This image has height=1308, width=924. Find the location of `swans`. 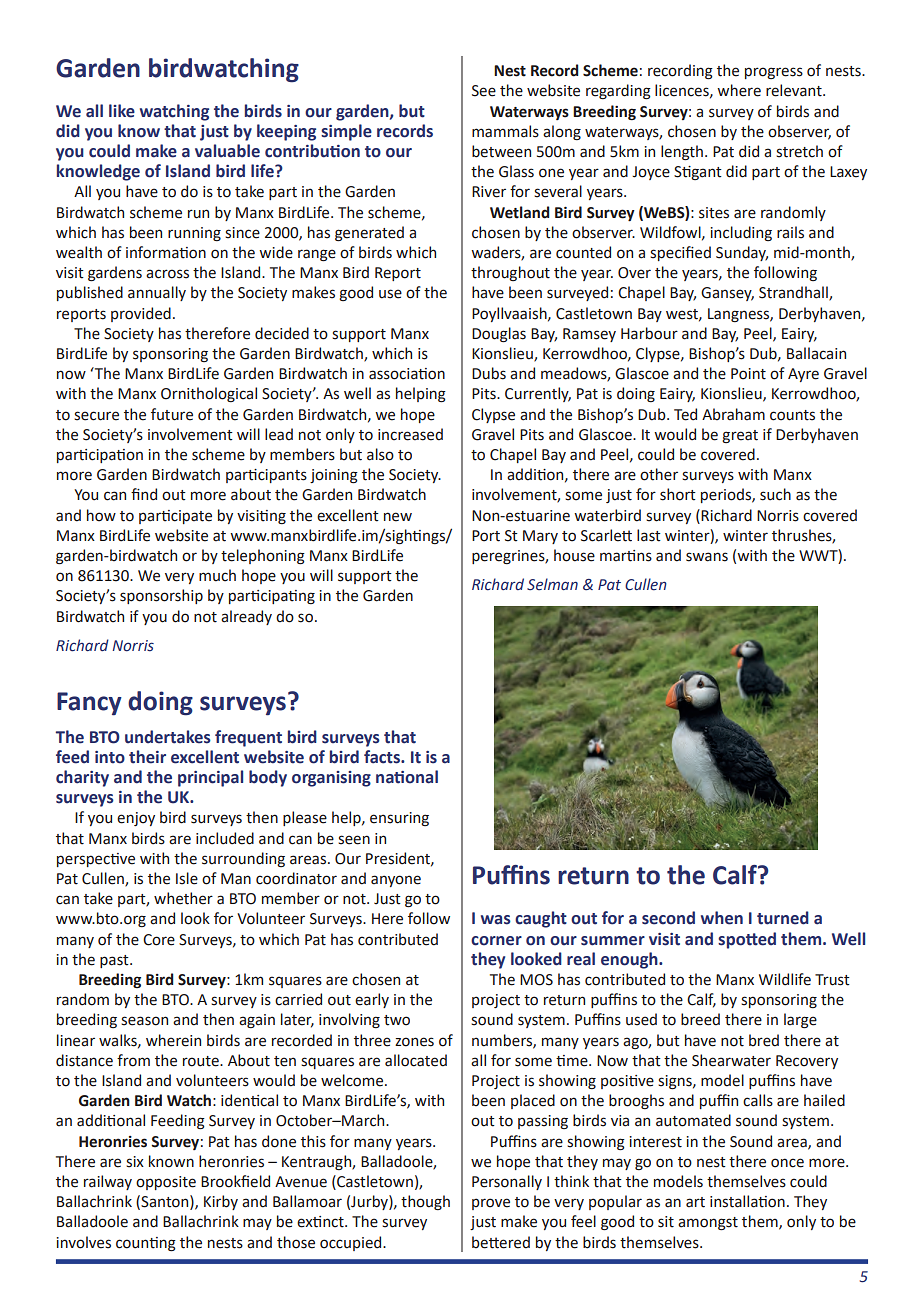

swans is located at coordinates (707, 557).
